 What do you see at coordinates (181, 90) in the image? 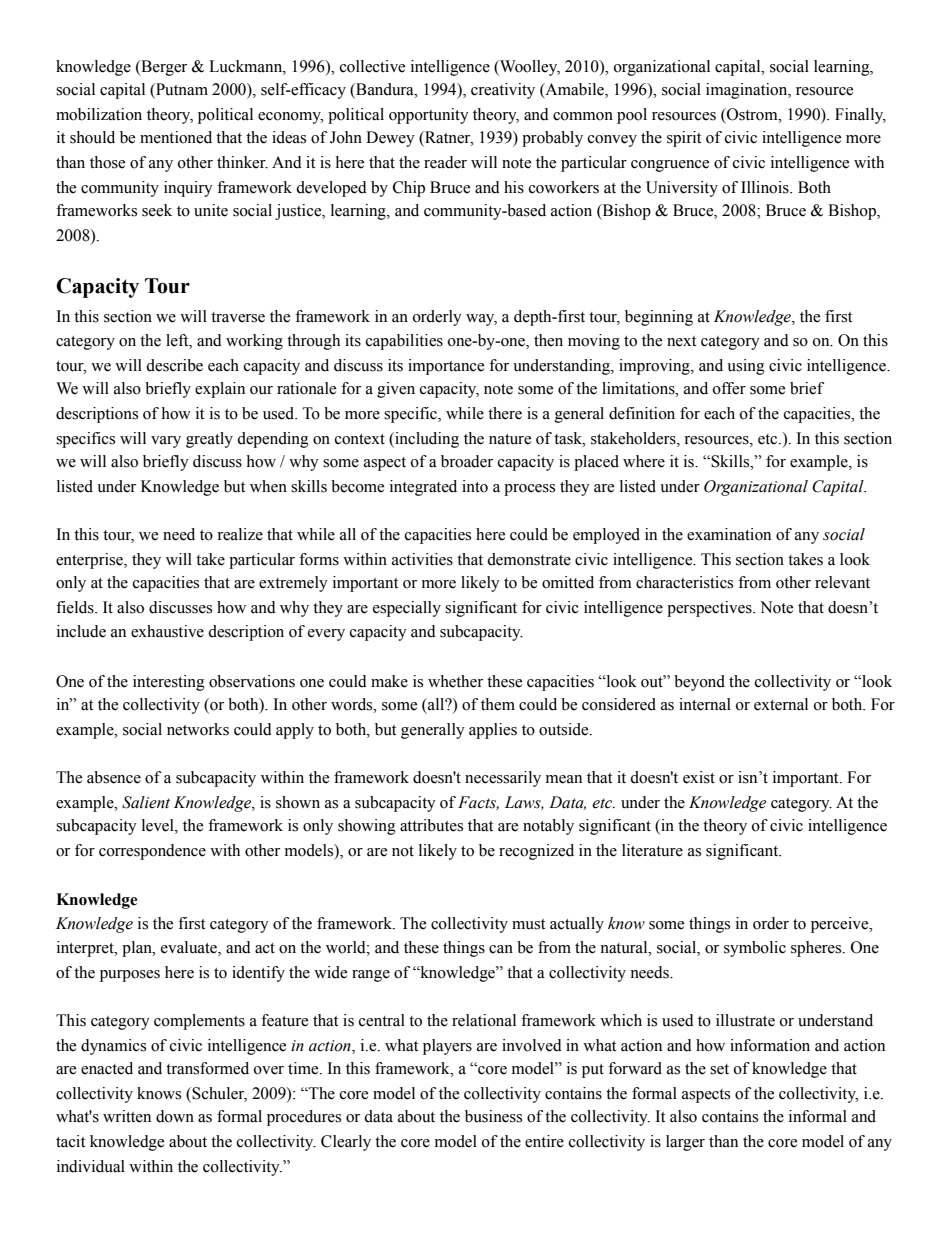
I see `Putnam` at bounding box center [181, 90].
